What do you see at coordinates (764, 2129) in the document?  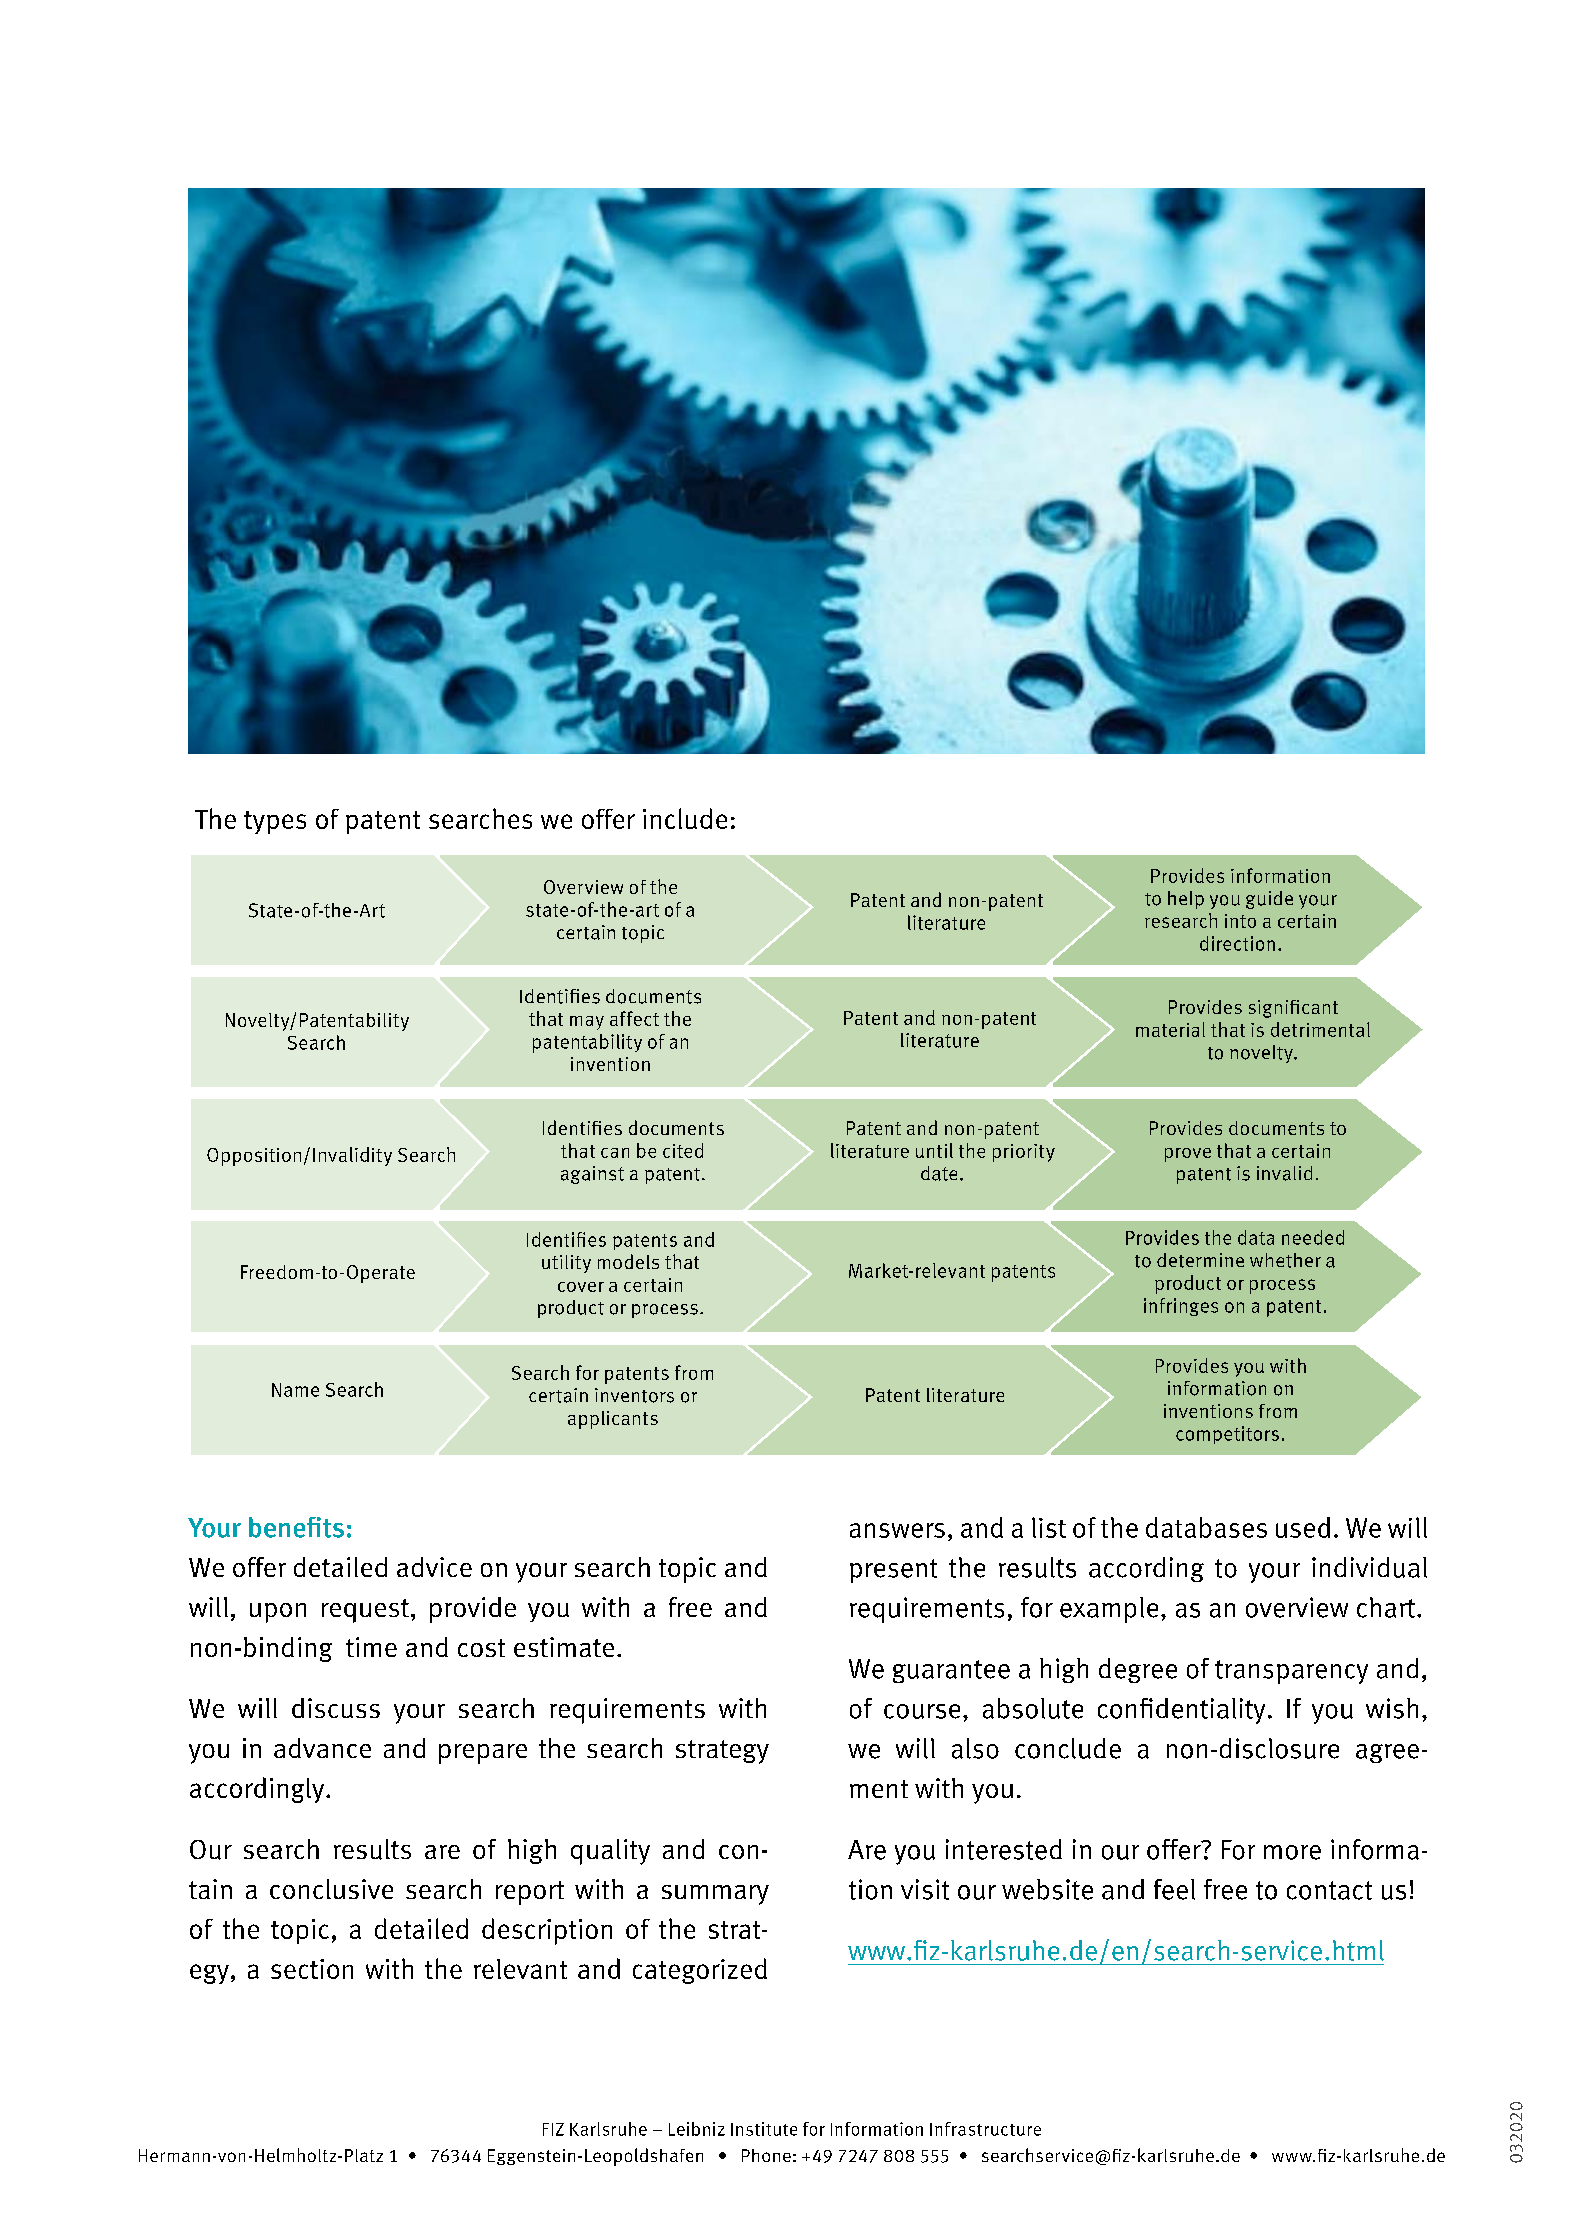 I see `Institute` at bounding box center [764, 2129].
